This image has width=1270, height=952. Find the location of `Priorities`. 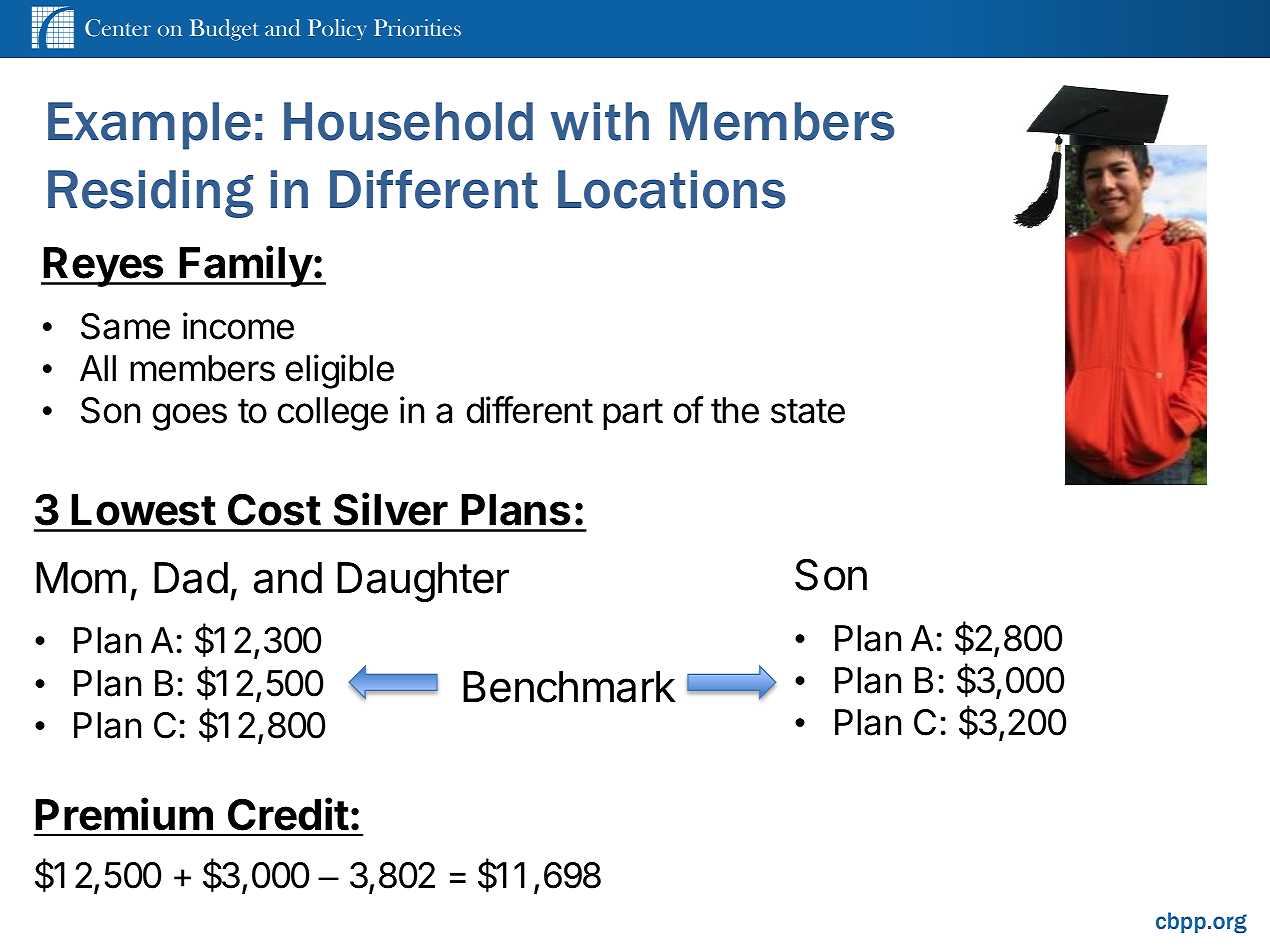

Priorities is located at coordinates (417, 27).
